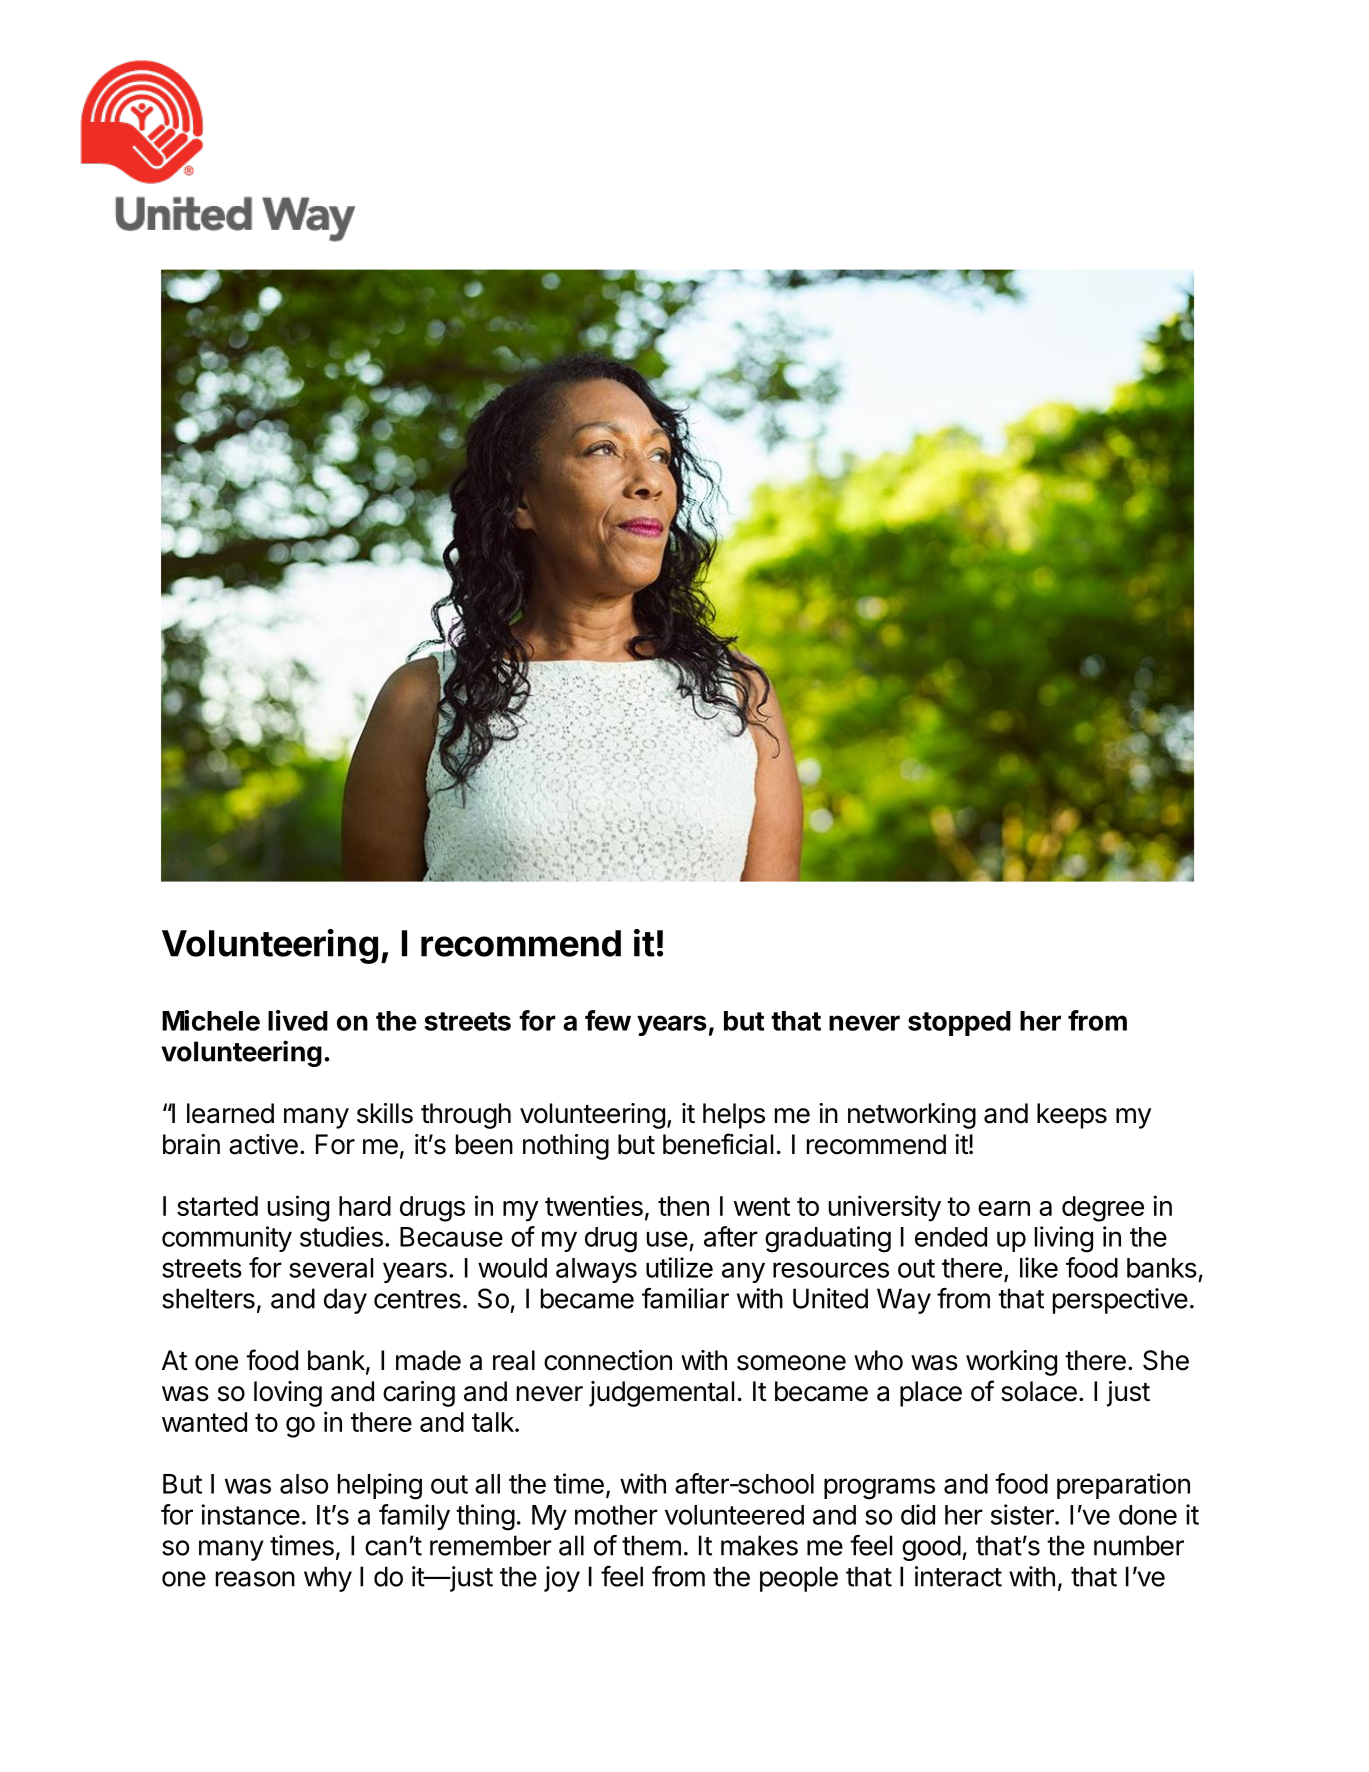  I want to click on few, so click(608, 1020).
